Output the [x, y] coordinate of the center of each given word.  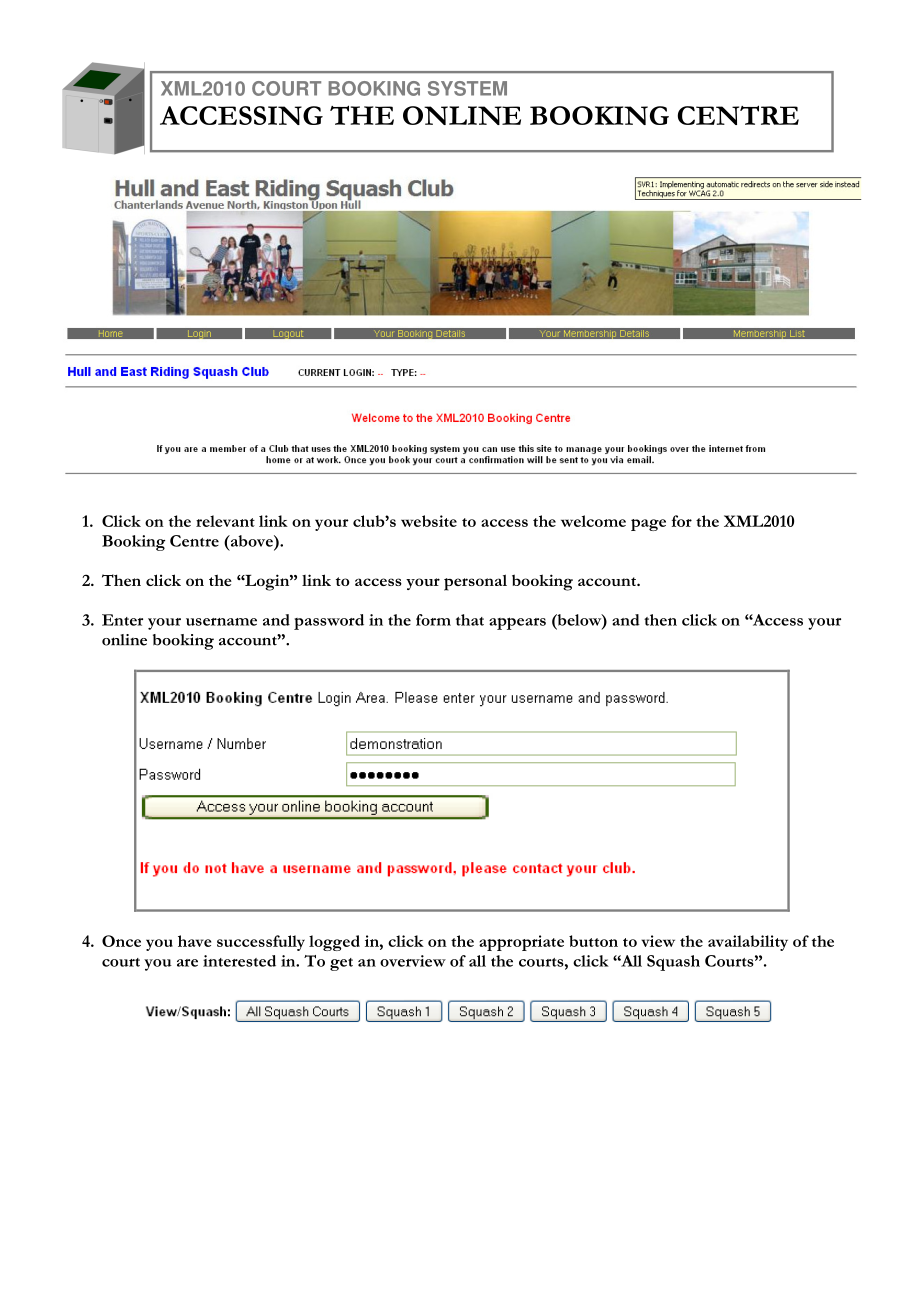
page [648, 525]
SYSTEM [467, 88]
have [194, 941]
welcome [593, 521]
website [429, 521]
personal [475, 582]
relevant [225, 521]
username [221, 622]
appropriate [521, 943]
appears [517, 623]
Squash [673, 963]
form [433, 620]
